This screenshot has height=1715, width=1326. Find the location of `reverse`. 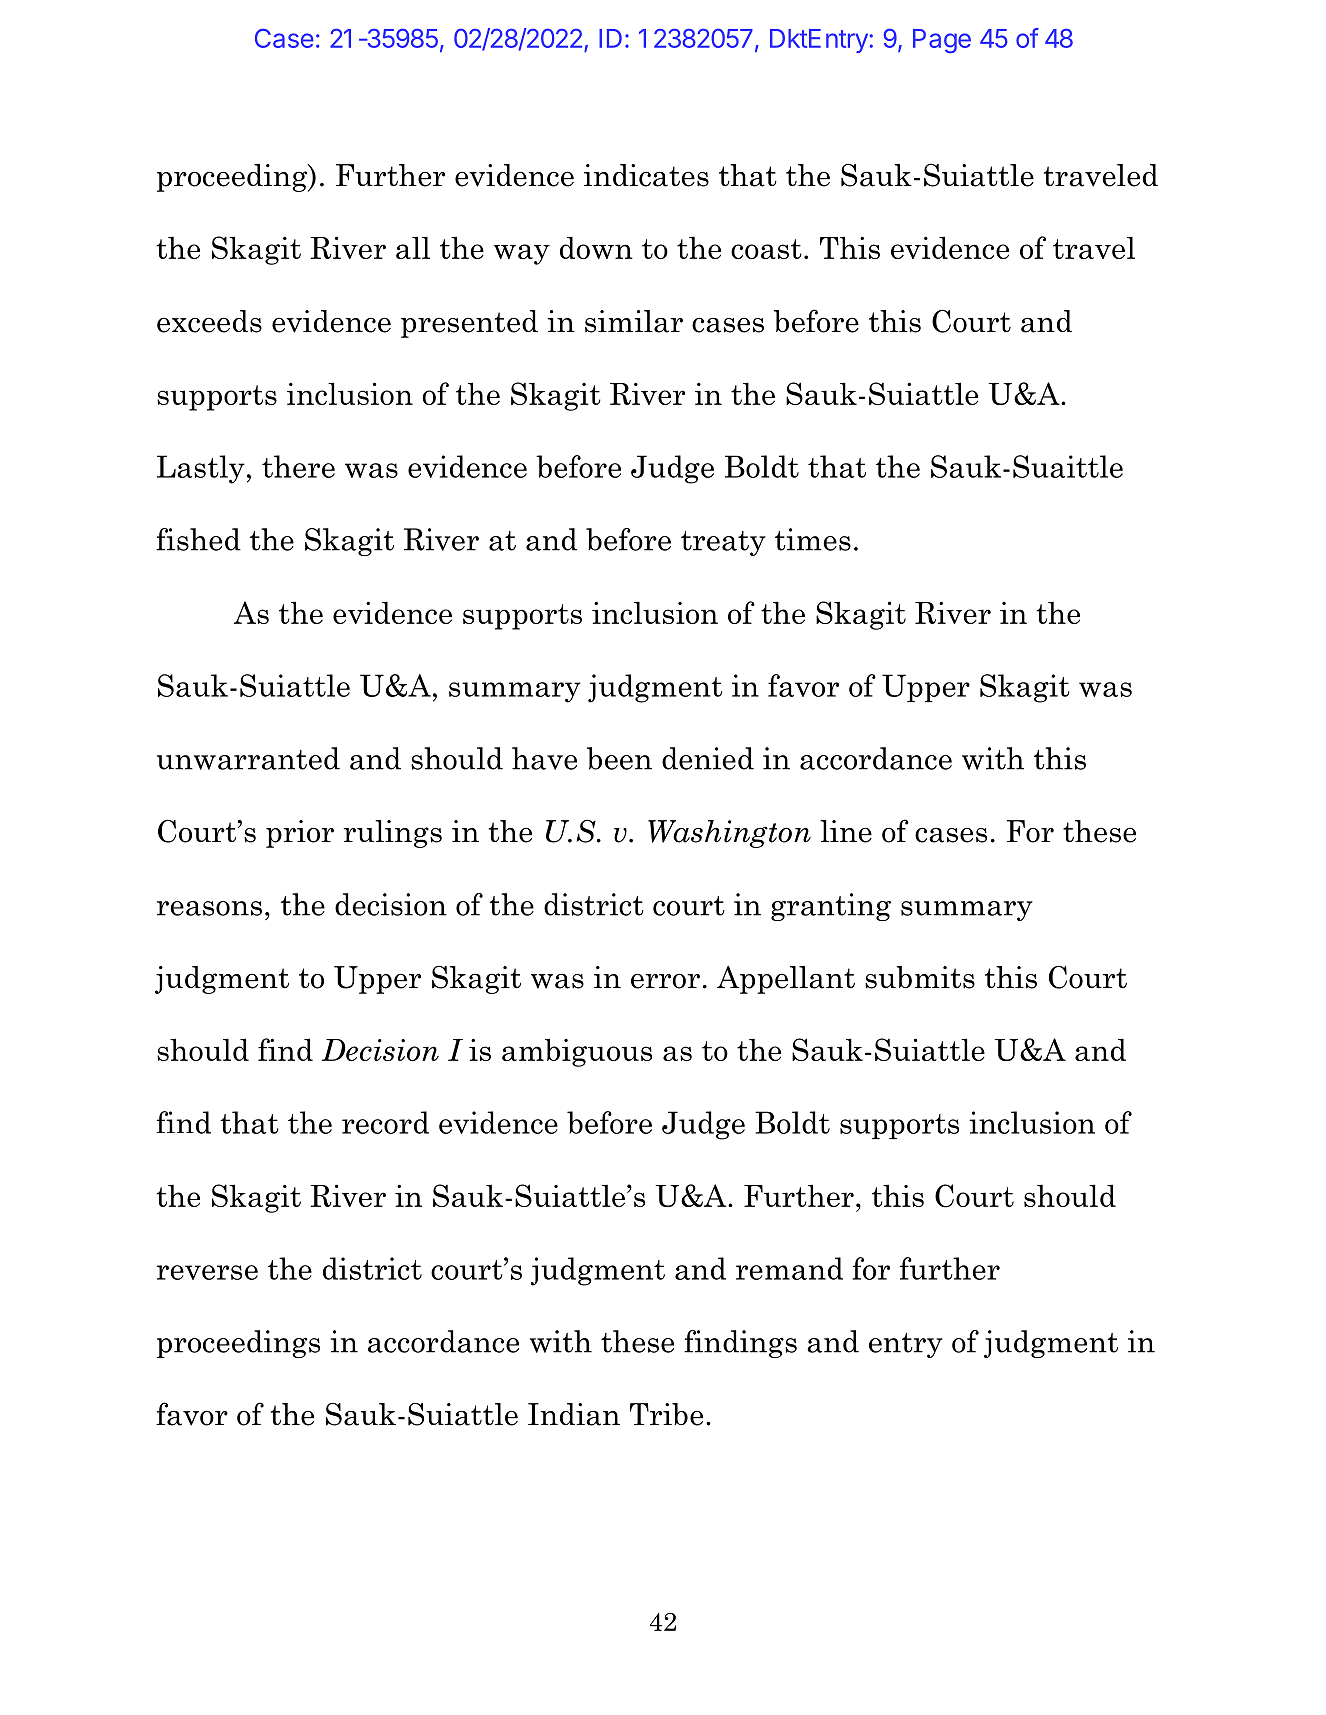

reverse is located at coordinates (207, 1272).
